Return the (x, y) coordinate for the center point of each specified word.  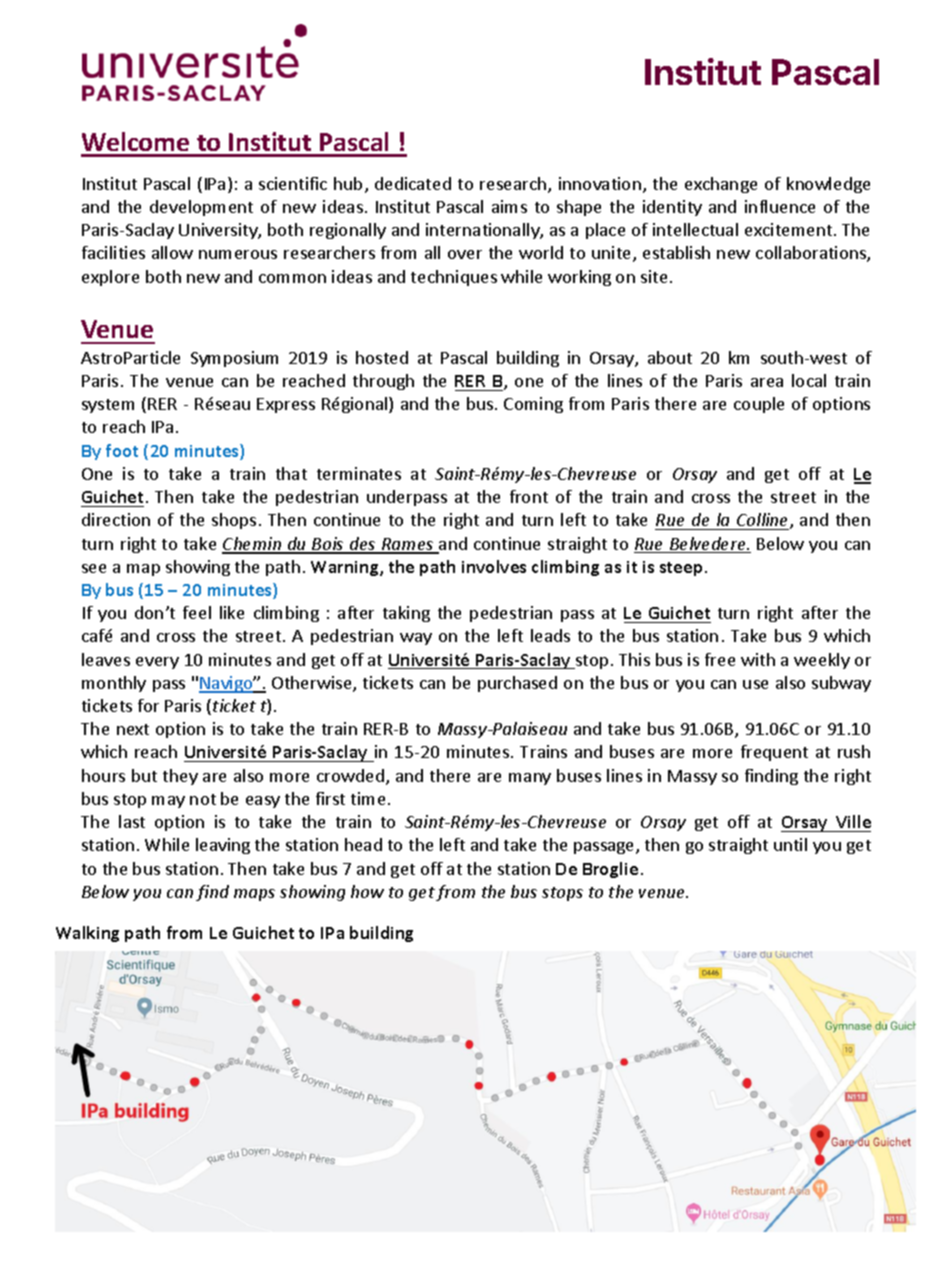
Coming (533, 405)
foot (122, 450)
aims (509, 206)
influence (780, 206)
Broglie (610, 870)
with (758, 659)
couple (759, 405)
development (201, 208)
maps (254, 895)
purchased (517, 684)
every (157, 663)
